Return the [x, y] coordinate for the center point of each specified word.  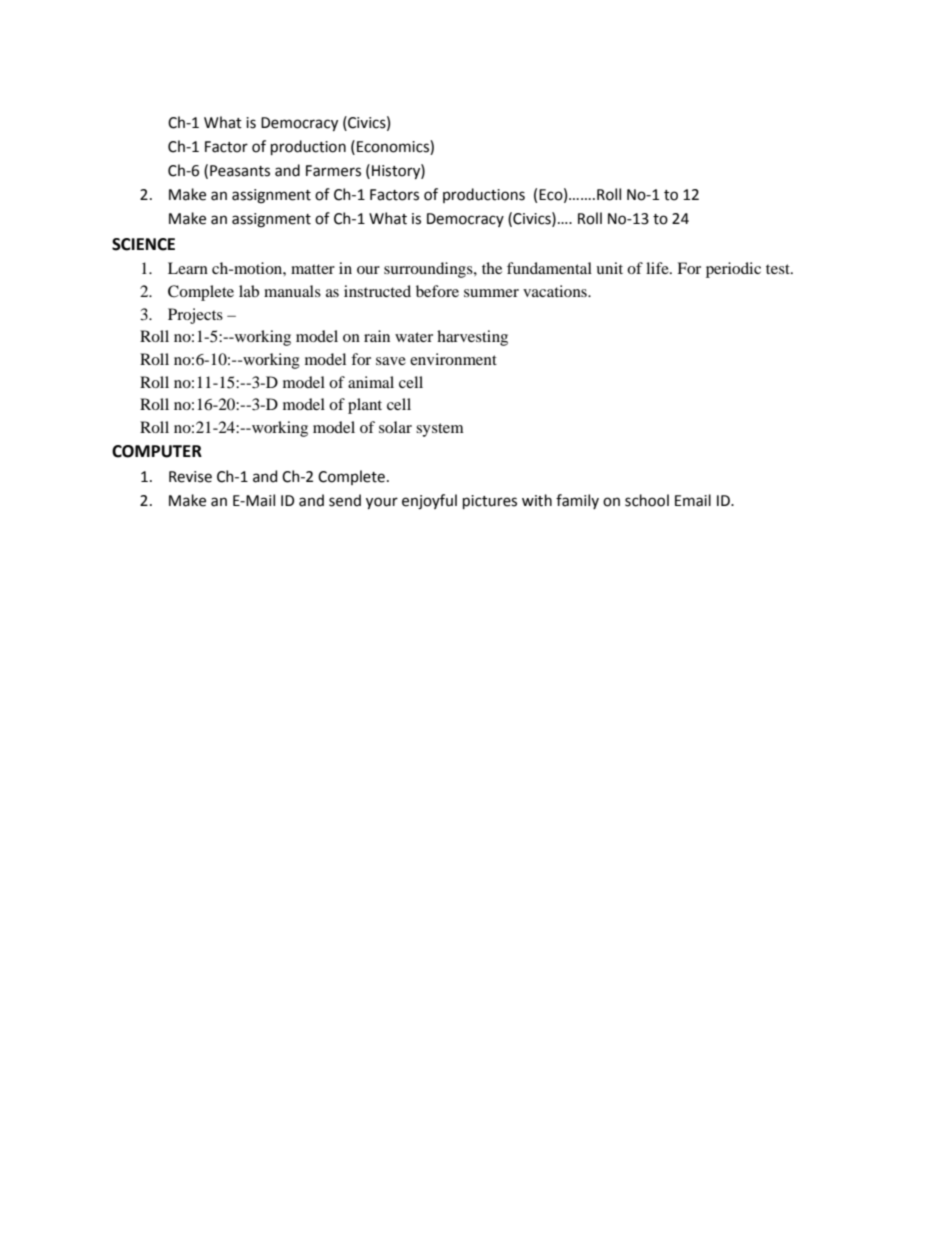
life [658, 268]
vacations [556, 291]
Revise [190, 477]
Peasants [240, 171]
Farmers [333, 171]
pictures [490, 502]
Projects [195, 316]
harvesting [472, 338]
